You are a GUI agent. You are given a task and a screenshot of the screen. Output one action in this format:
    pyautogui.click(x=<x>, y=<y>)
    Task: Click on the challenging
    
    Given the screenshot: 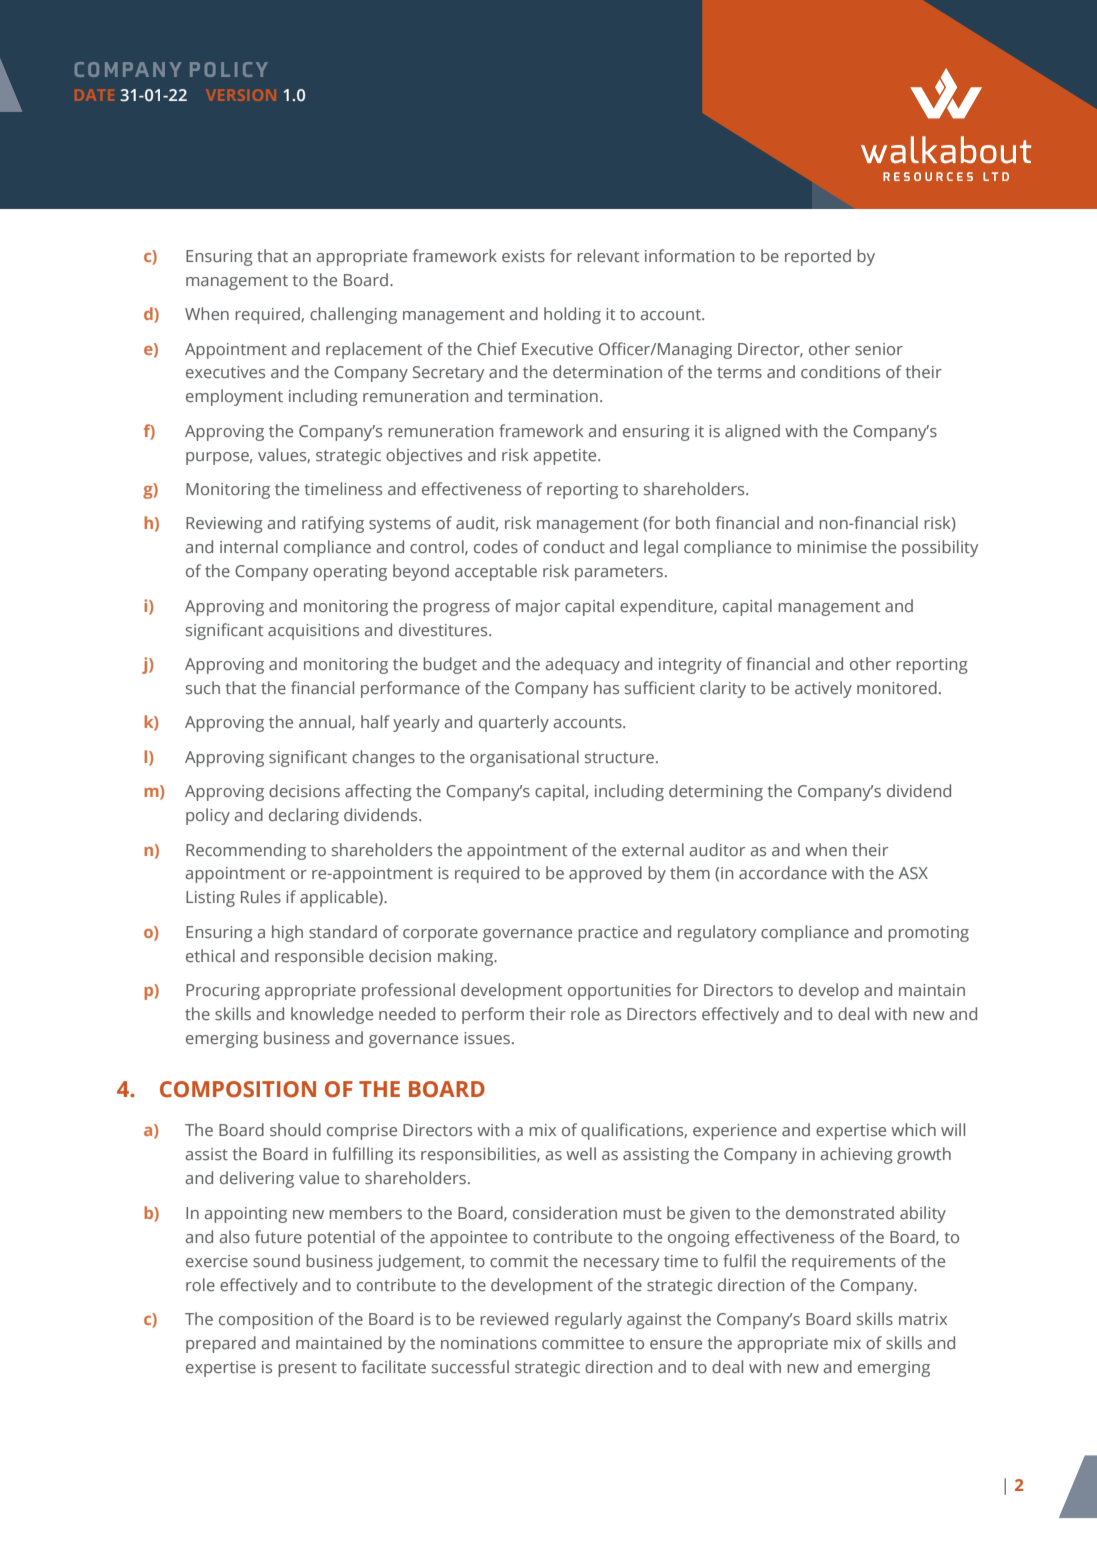 What is the action you would take?
    pyautogui.click(x=353, y=315)
